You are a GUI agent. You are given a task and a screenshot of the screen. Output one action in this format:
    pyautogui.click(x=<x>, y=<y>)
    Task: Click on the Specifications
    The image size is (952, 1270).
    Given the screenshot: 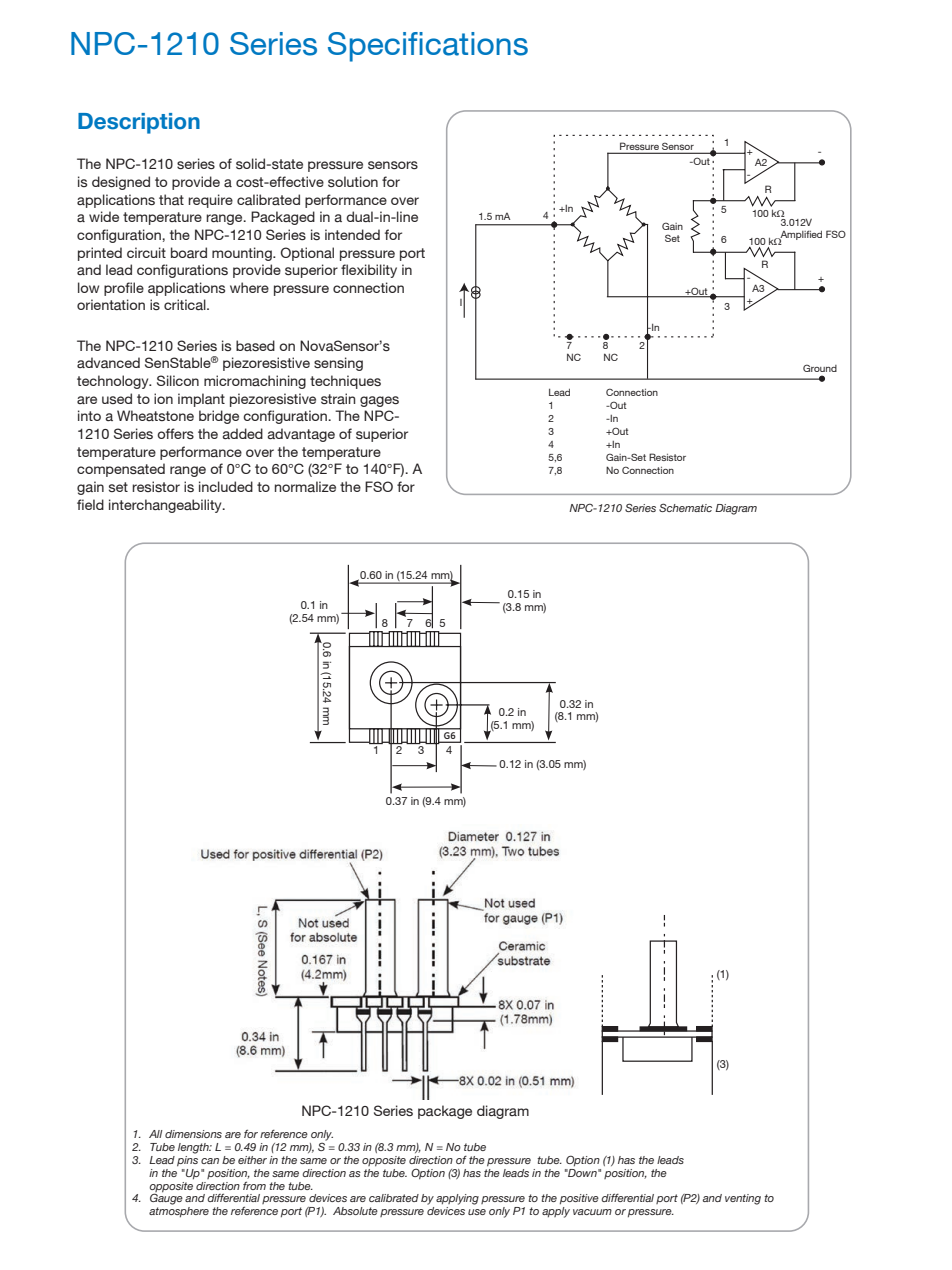 What is the action you would take?
    pyautogui.click(x=428, y=47)
